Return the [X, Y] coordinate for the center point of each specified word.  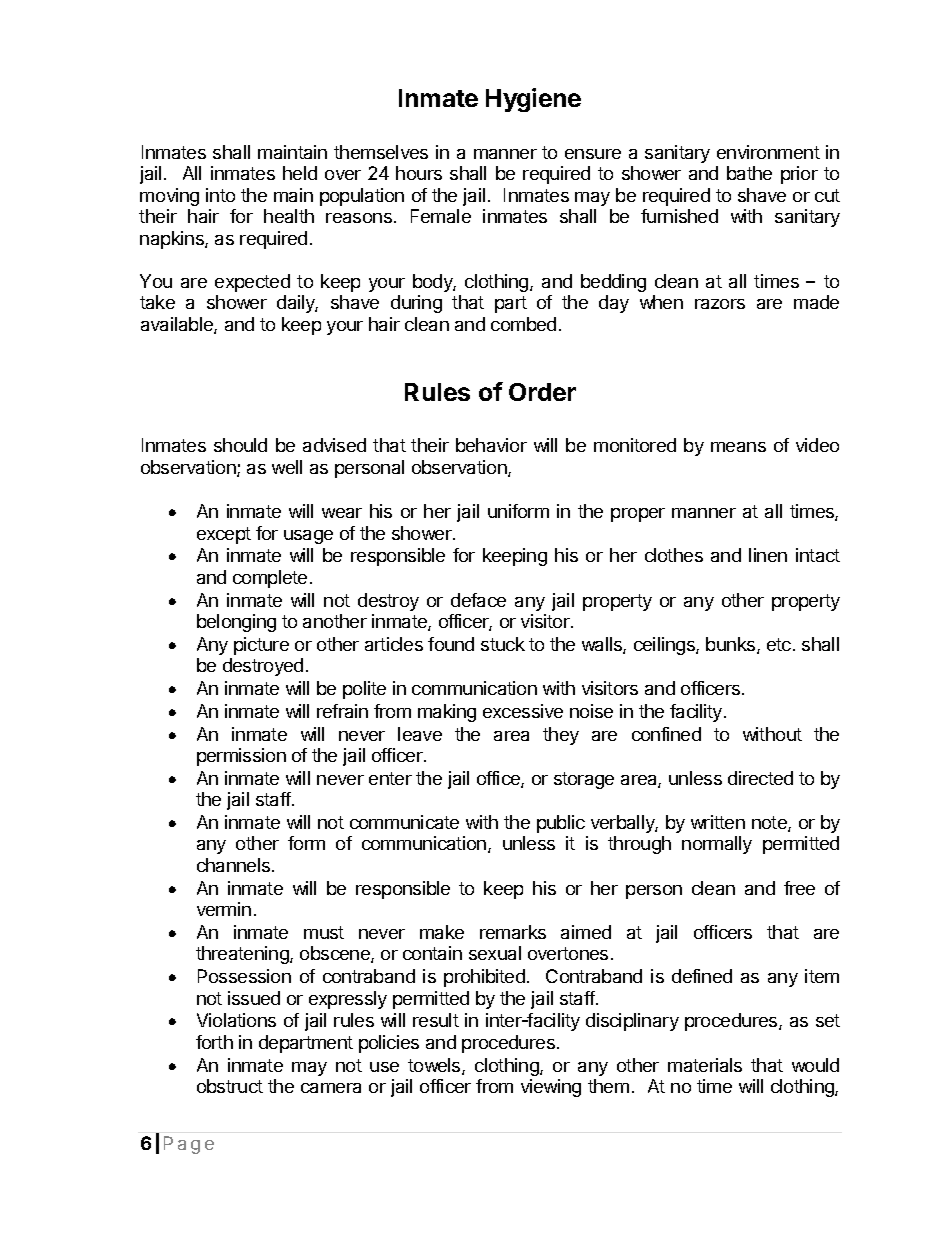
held [300, 173]
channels [235, 865]
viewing [551, 1088]
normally [717, 845]
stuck [503, 644]
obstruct [230, 1086]
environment [768, 152]
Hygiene [533, 100]
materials [705, 1065]
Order [542, 392]
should [240, 445]
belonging [236, 623]
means [738, 447]
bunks [732, 645]
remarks [513, 932]
